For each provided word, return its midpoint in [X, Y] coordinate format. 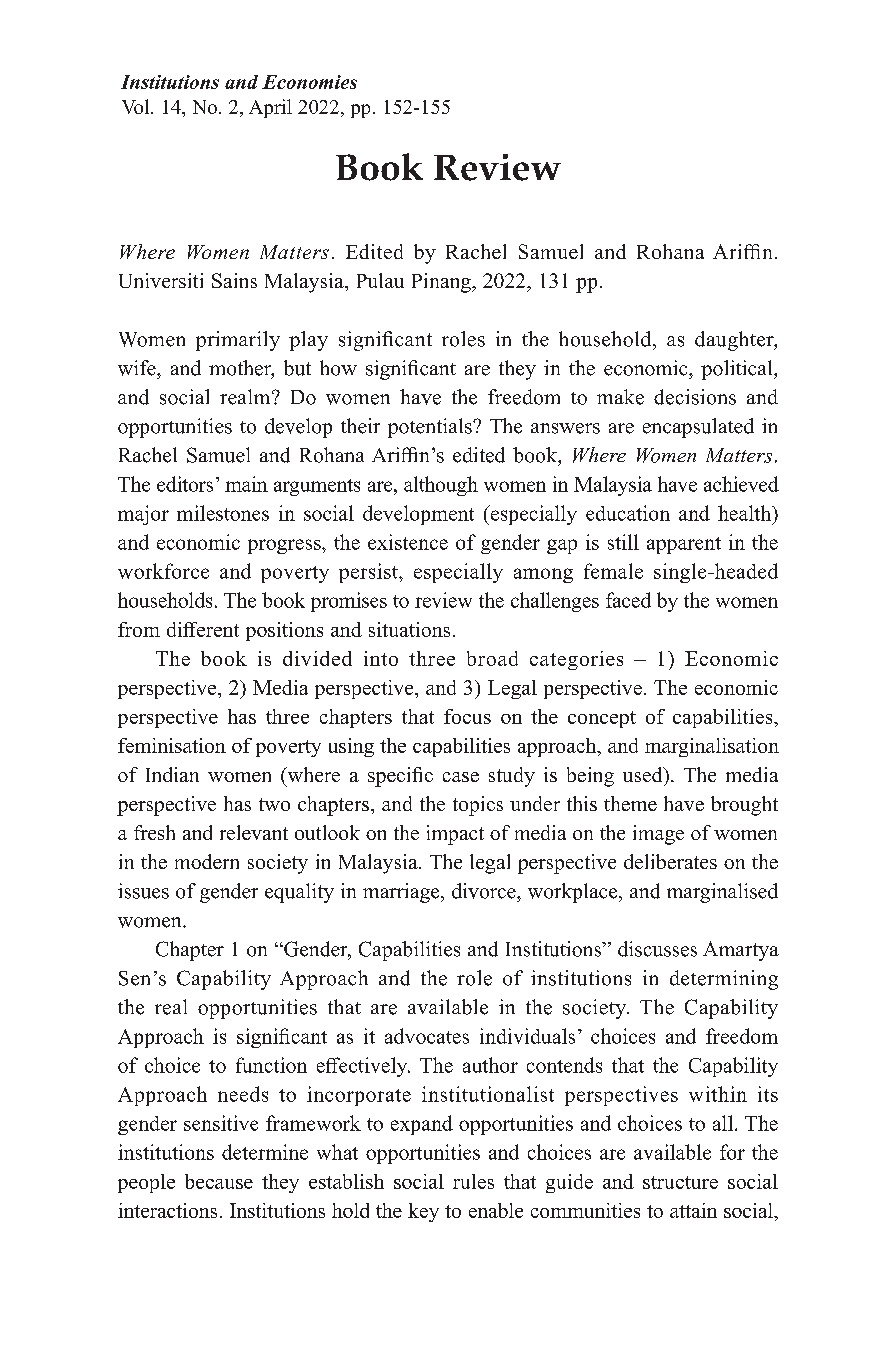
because [219, 1181]
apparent [684, 545]
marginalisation [712, 747]
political [738, 370]
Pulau [380, 280]
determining [724, 980]
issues [143, 891]
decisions [695, 397]
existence [408, 542]
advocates [427, 1036]
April [270, 108]
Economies [309, 82]
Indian [172, 774]
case [461, 777]
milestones [223, 513]
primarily [238, 341]
